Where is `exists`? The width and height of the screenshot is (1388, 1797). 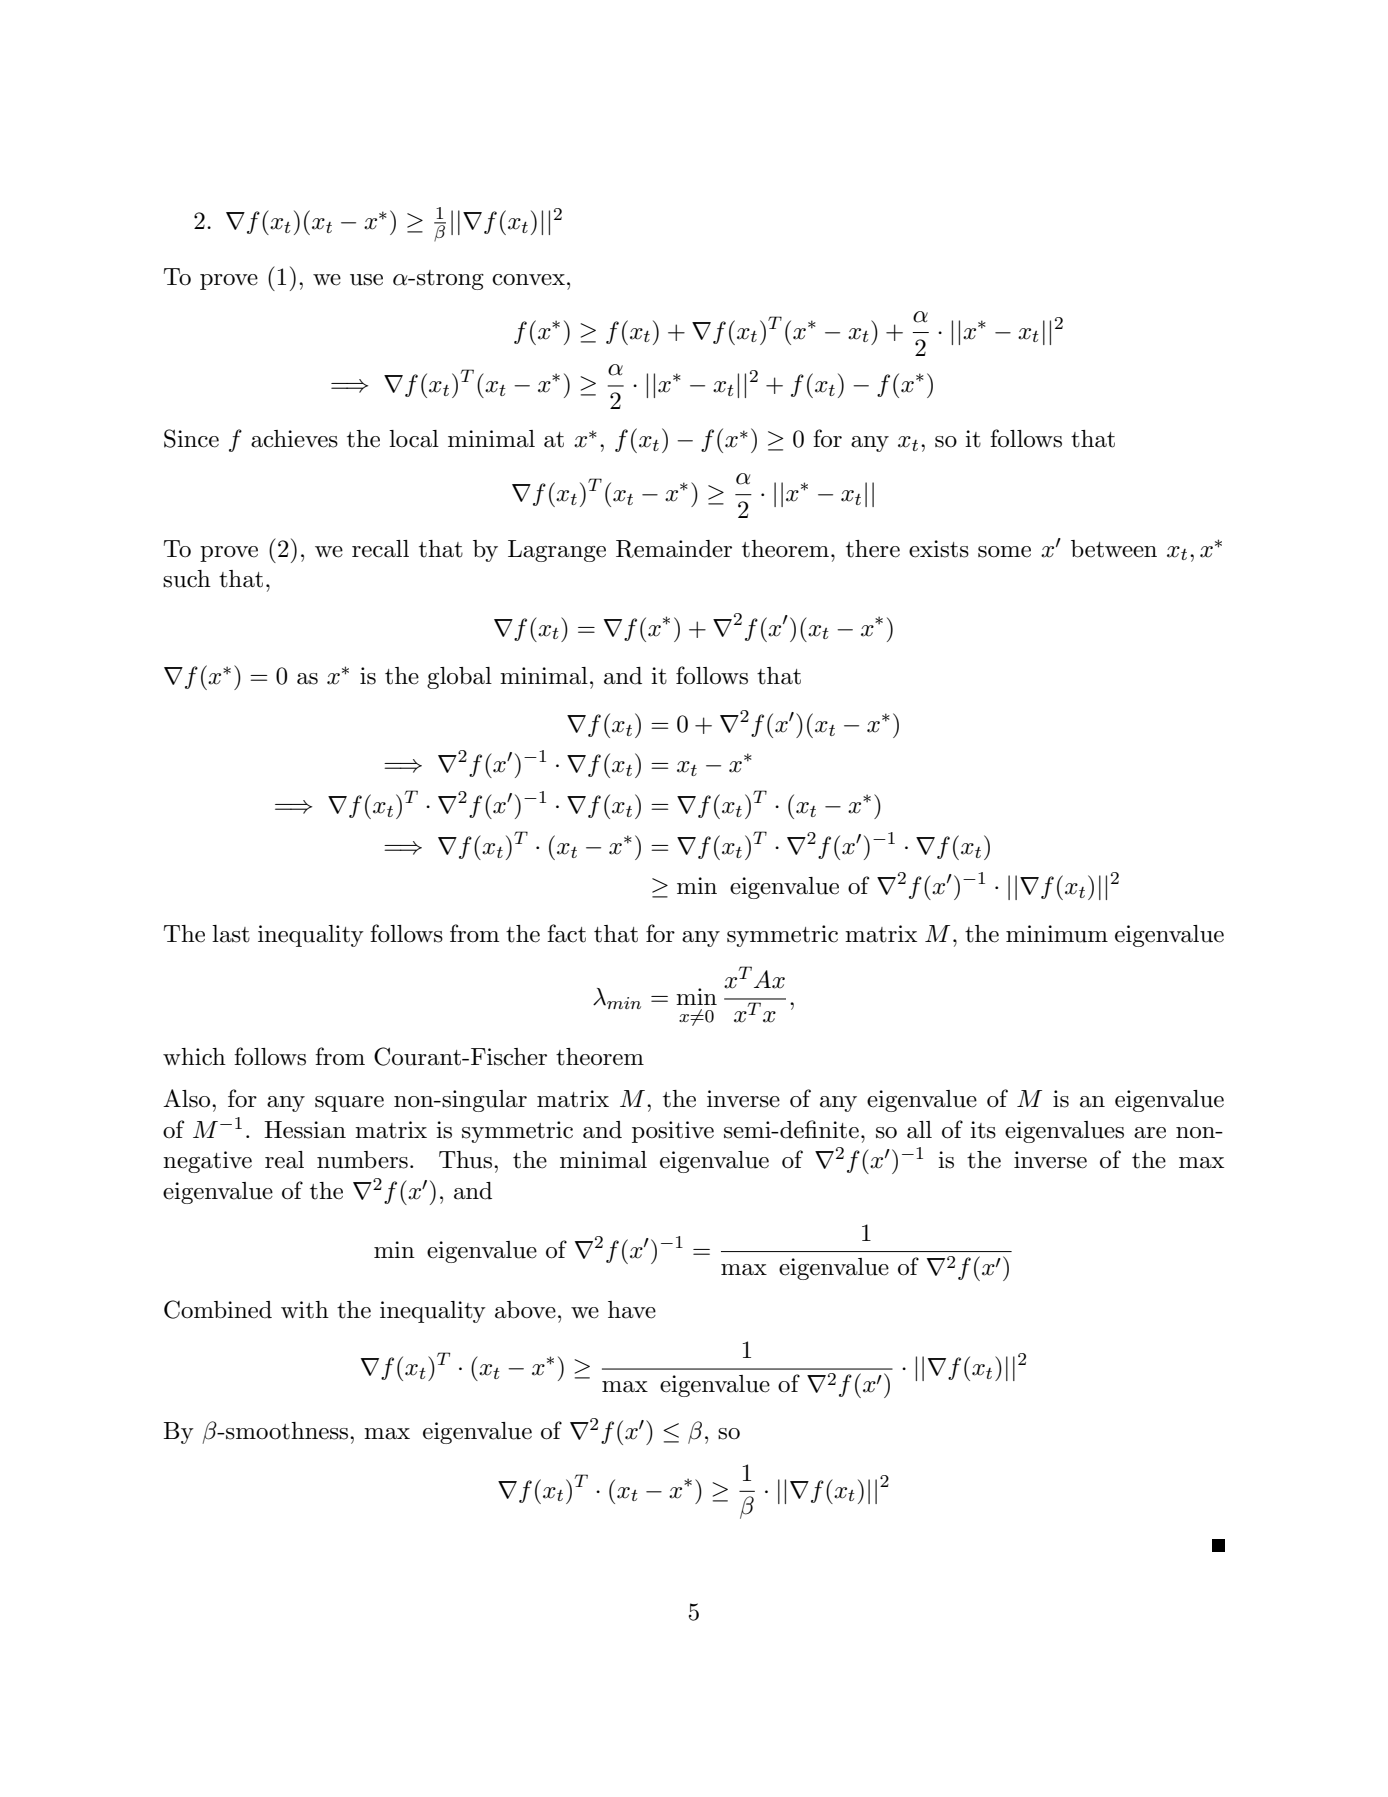
exists is located at coordinates (939, 549).
